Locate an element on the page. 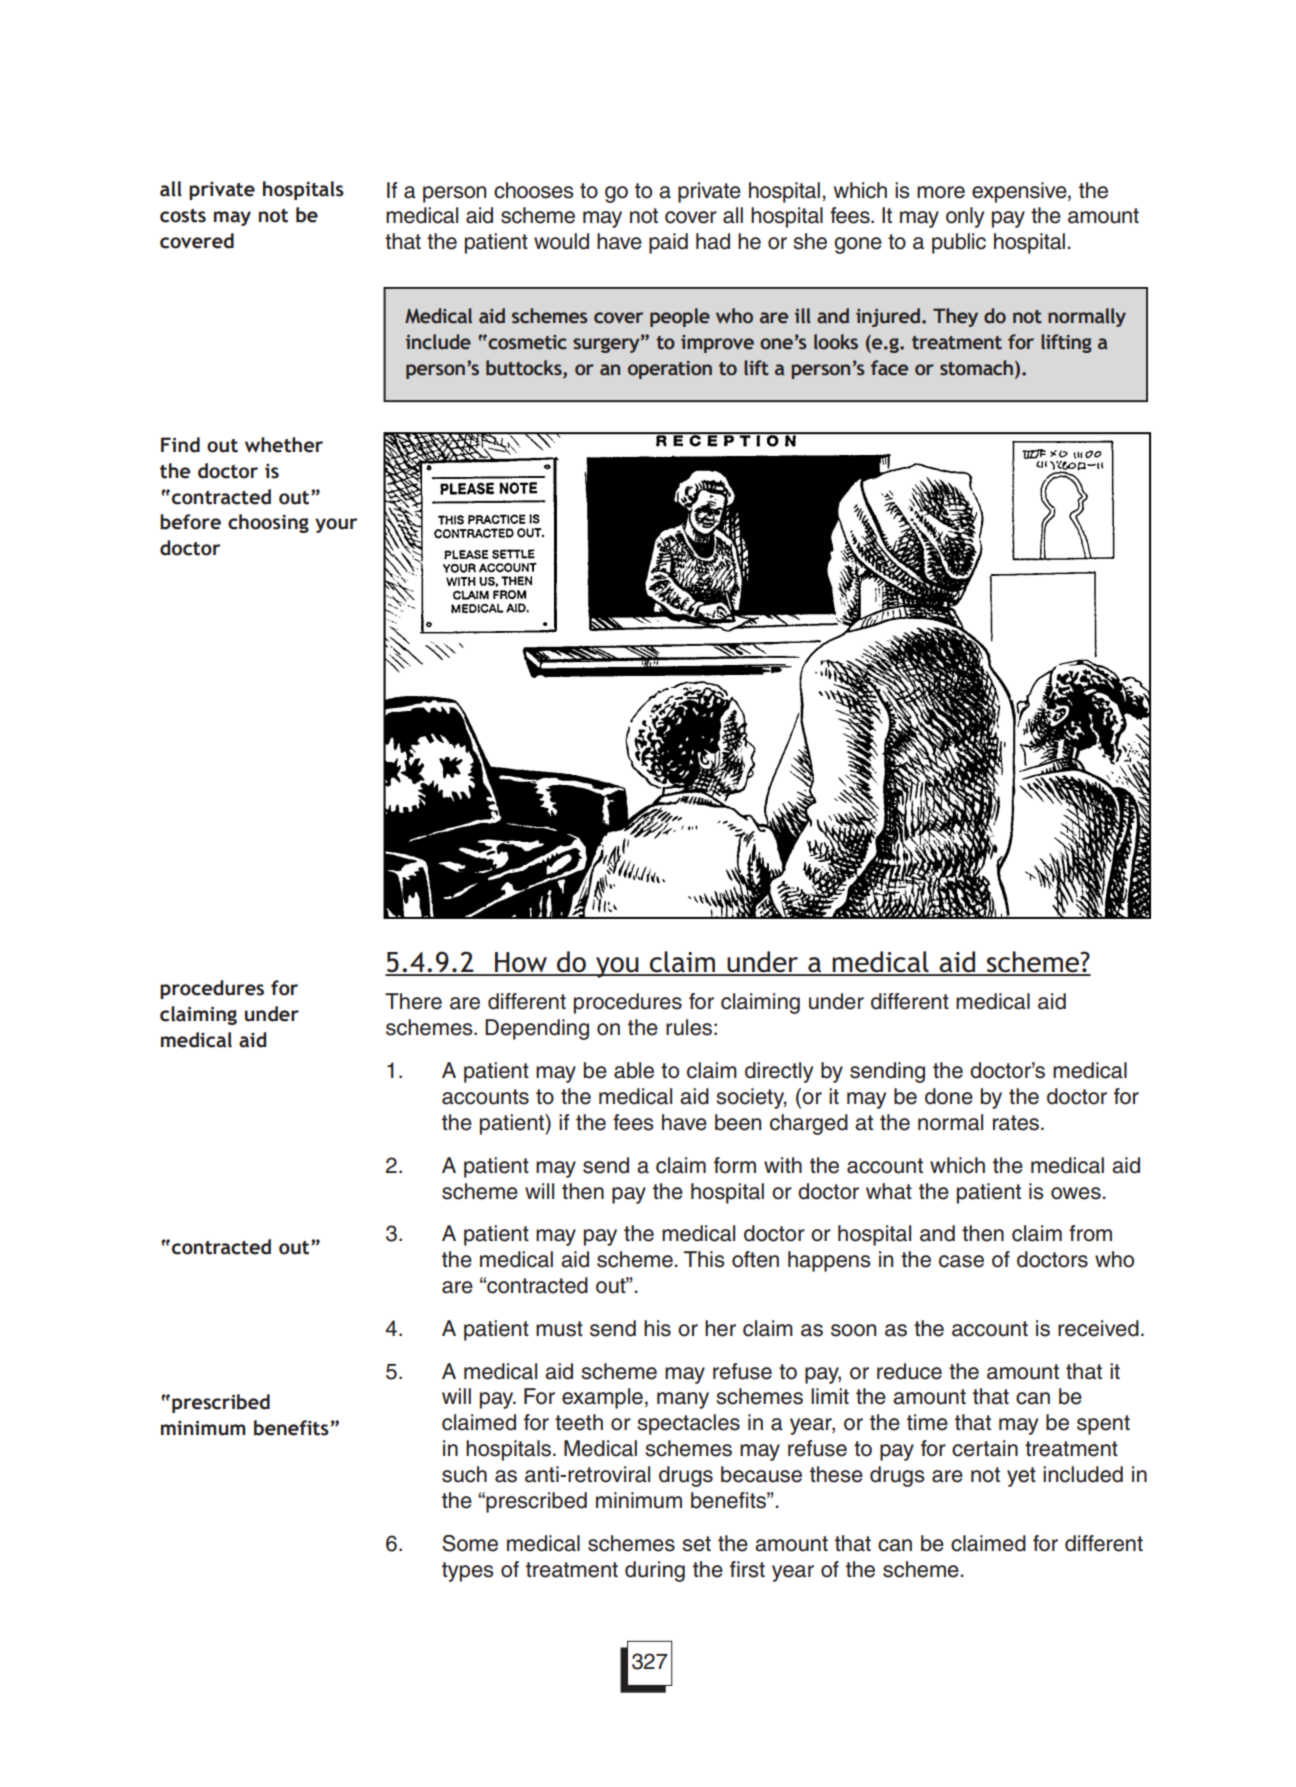 This page has width=1296, height=1787. choosing is located at coordinates (268, 523).
